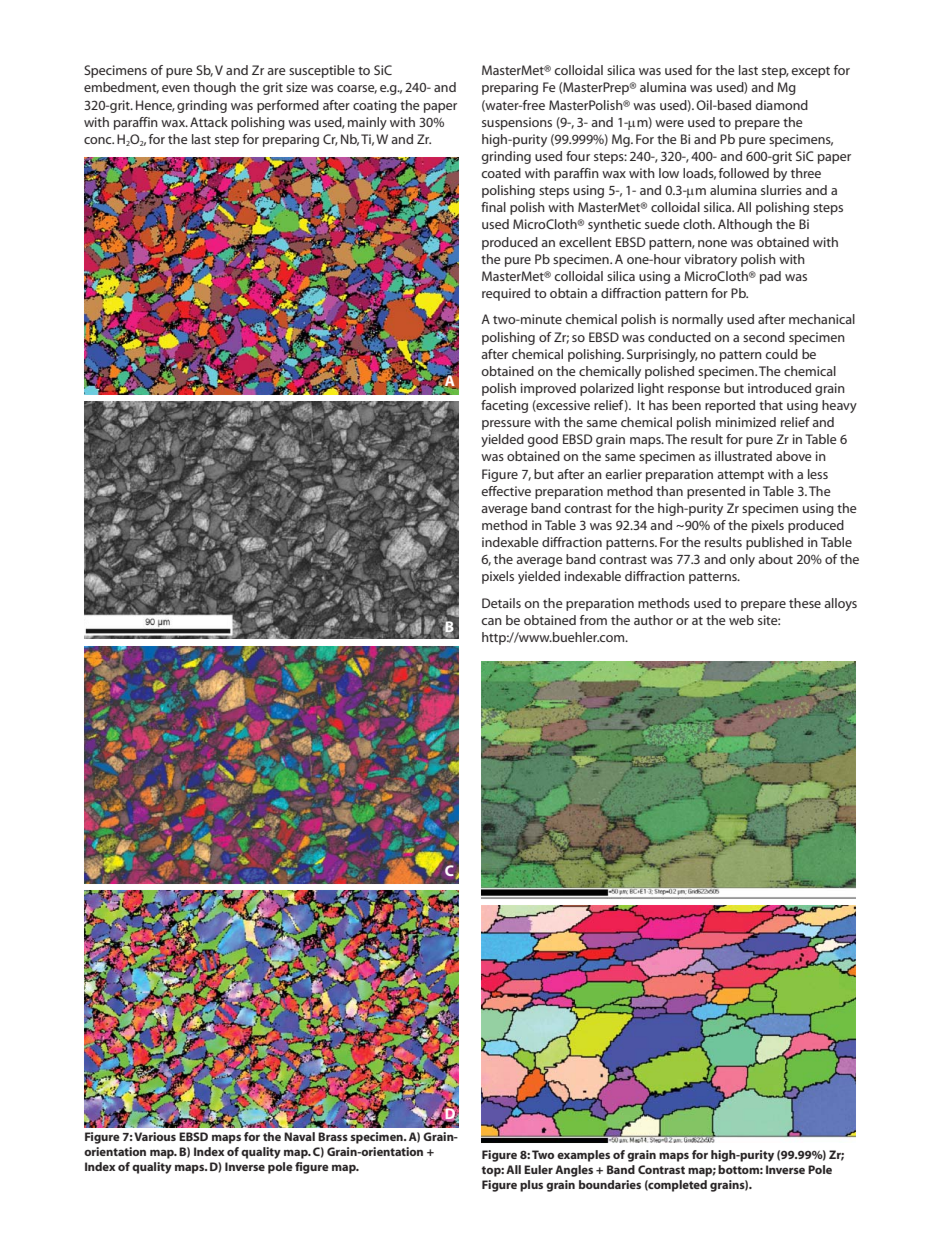 The height and width of the image is (1233, 952). I want to click on pressure, so click(506, 425).
